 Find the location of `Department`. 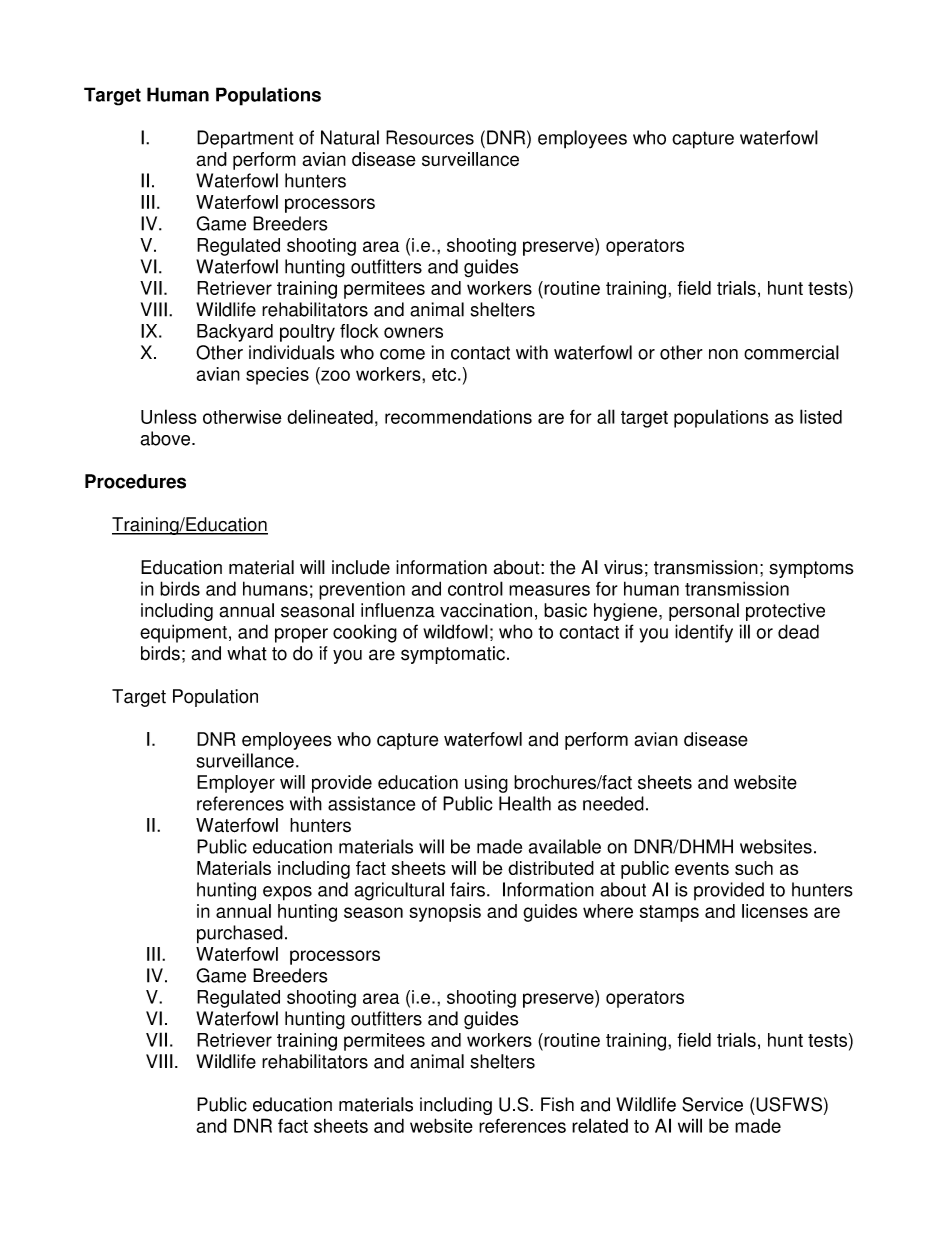

Department is located at coordinates (245, 139).
